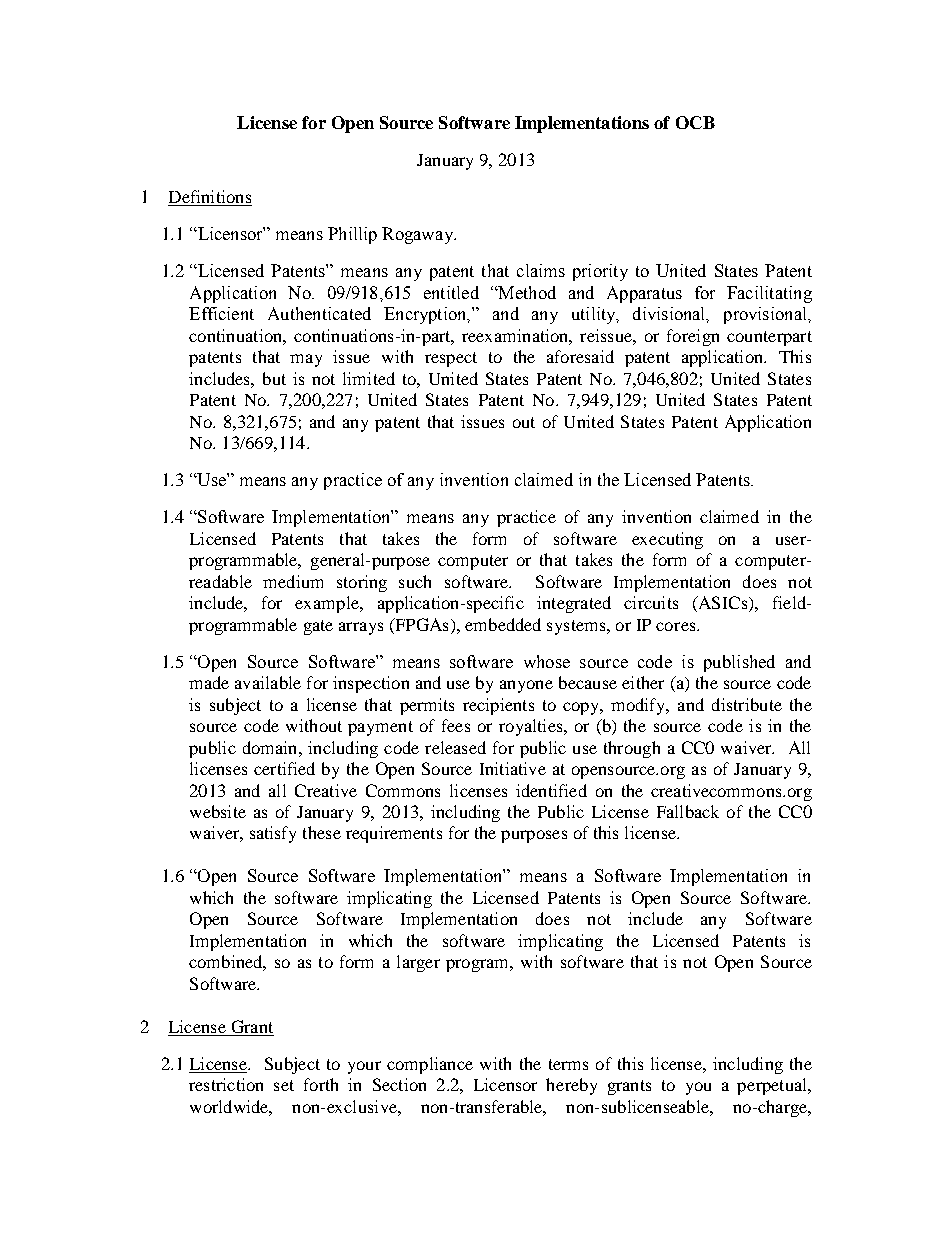  Describe the element at coordinates (284, 1085) in the screenshot. I see `set` at that location.
